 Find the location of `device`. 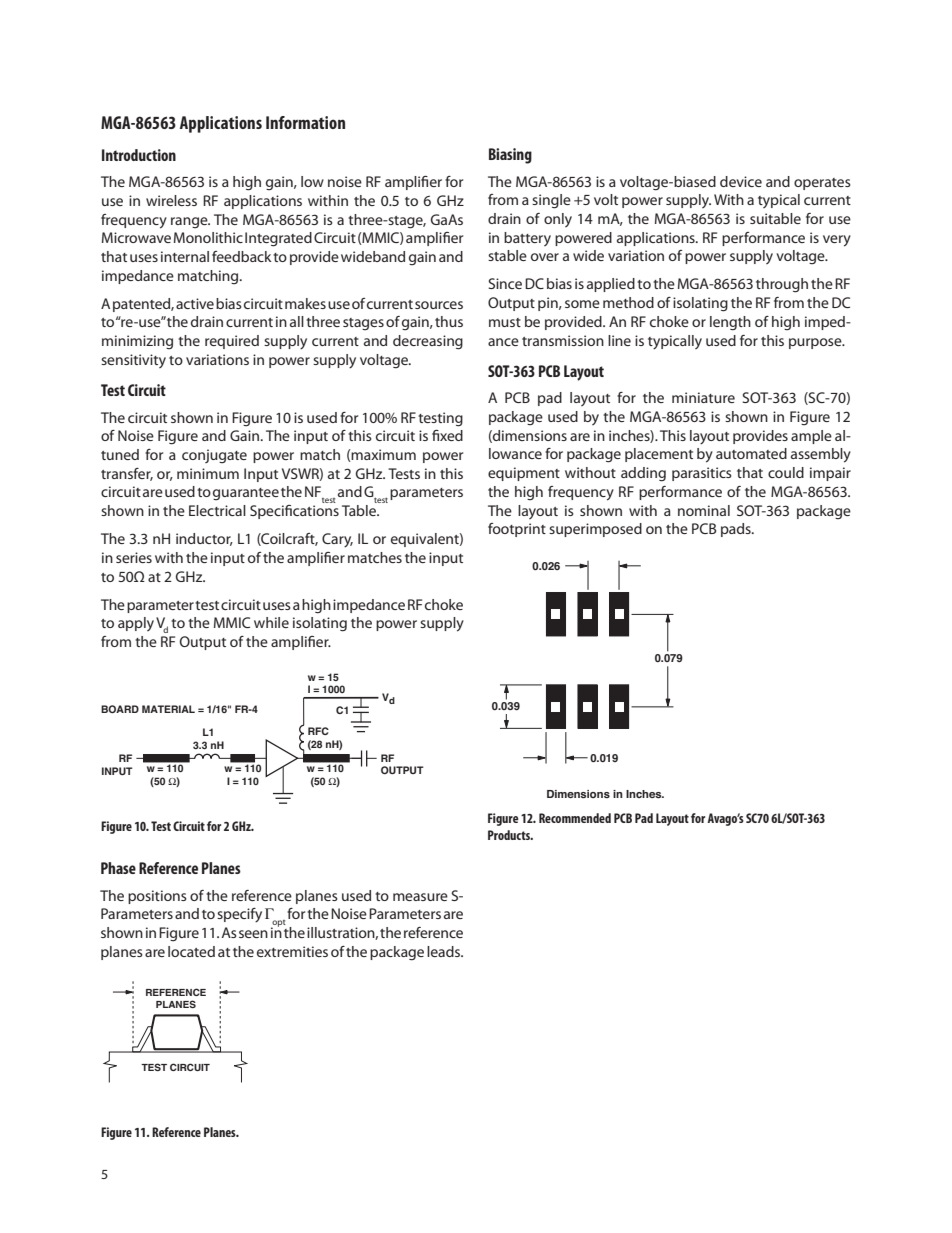

device is located at coordinates (741, 181).
